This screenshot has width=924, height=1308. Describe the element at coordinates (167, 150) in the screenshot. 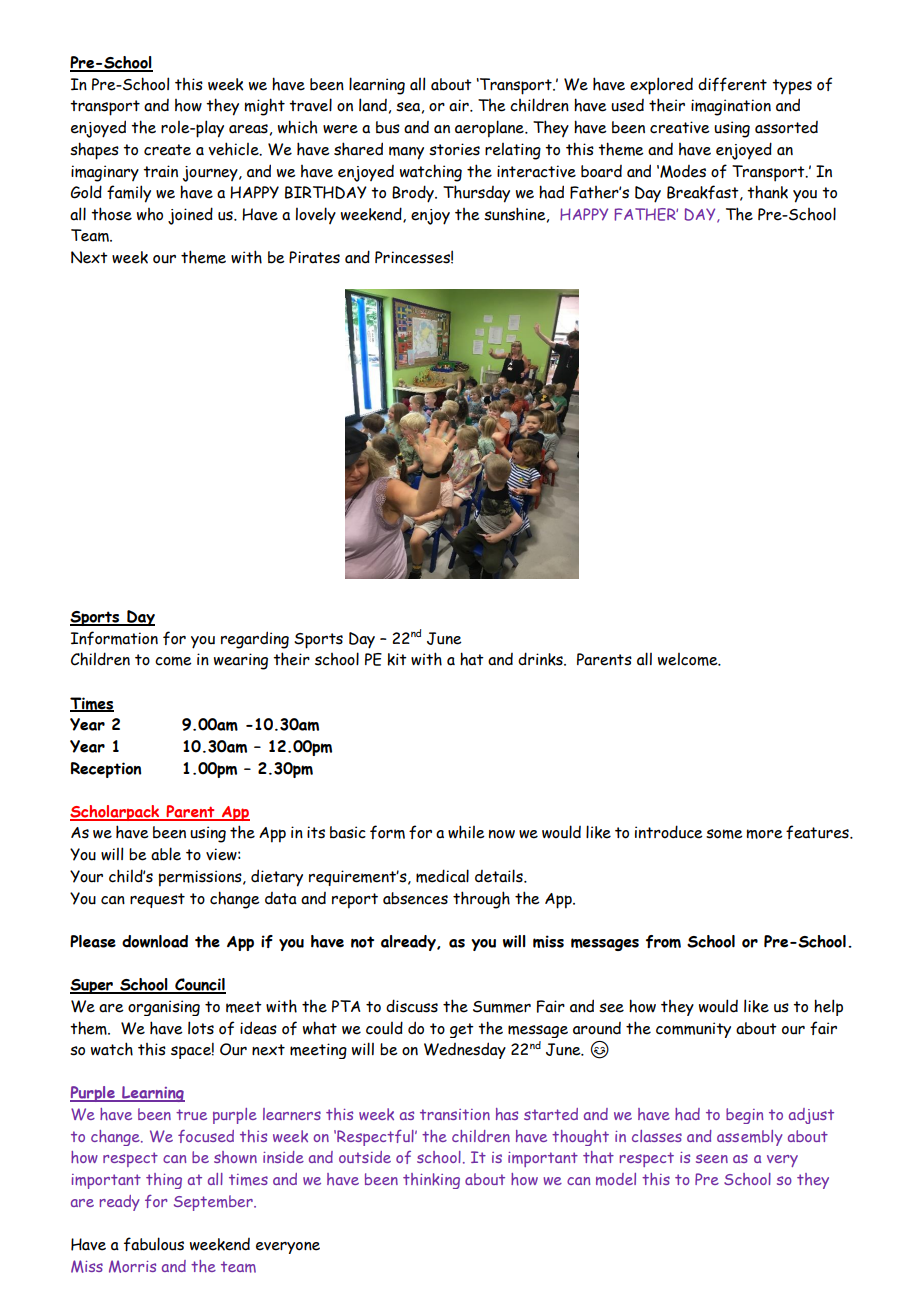

I see `create` at that location.
